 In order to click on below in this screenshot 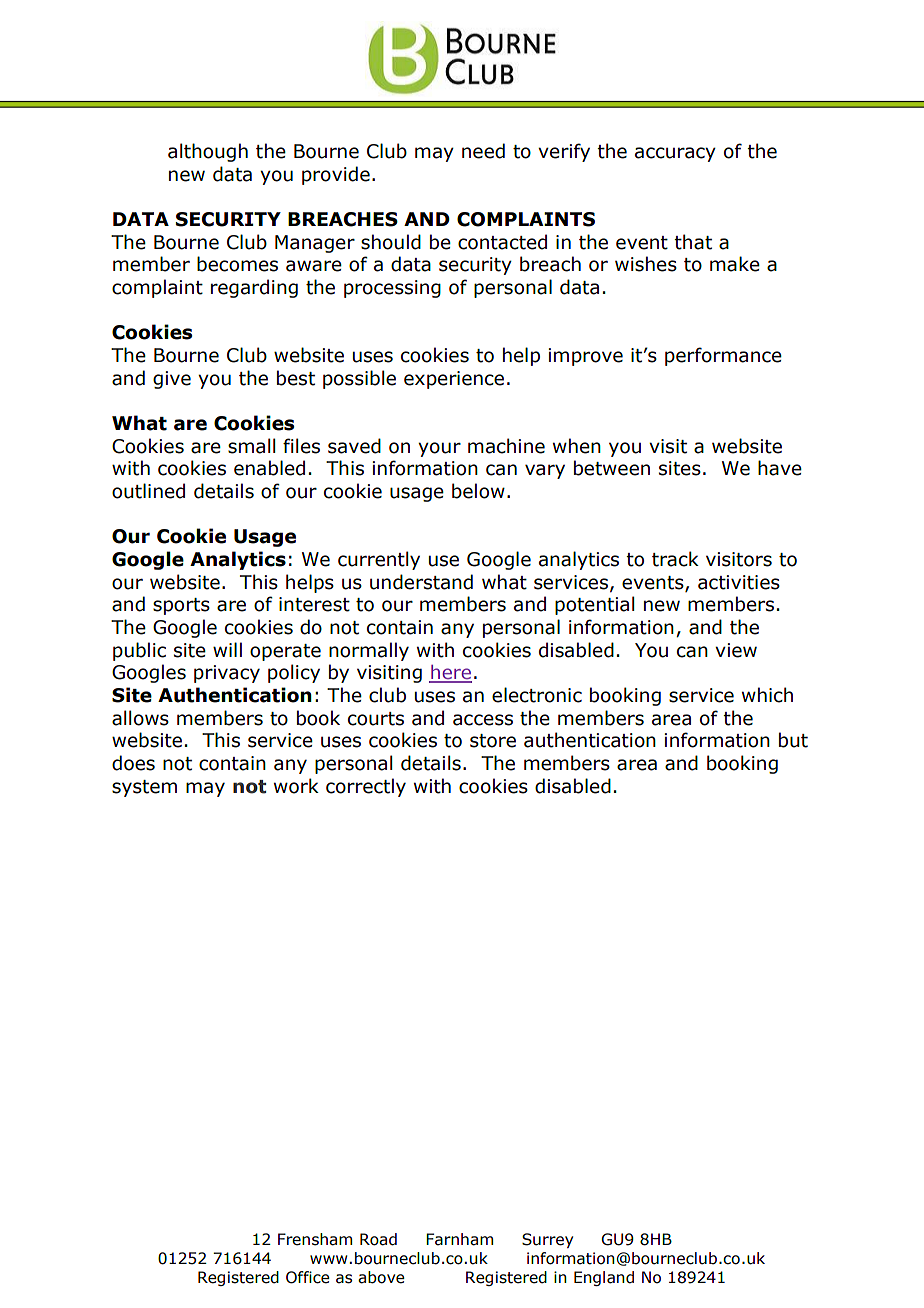, I will do `click(478, 491)`.
